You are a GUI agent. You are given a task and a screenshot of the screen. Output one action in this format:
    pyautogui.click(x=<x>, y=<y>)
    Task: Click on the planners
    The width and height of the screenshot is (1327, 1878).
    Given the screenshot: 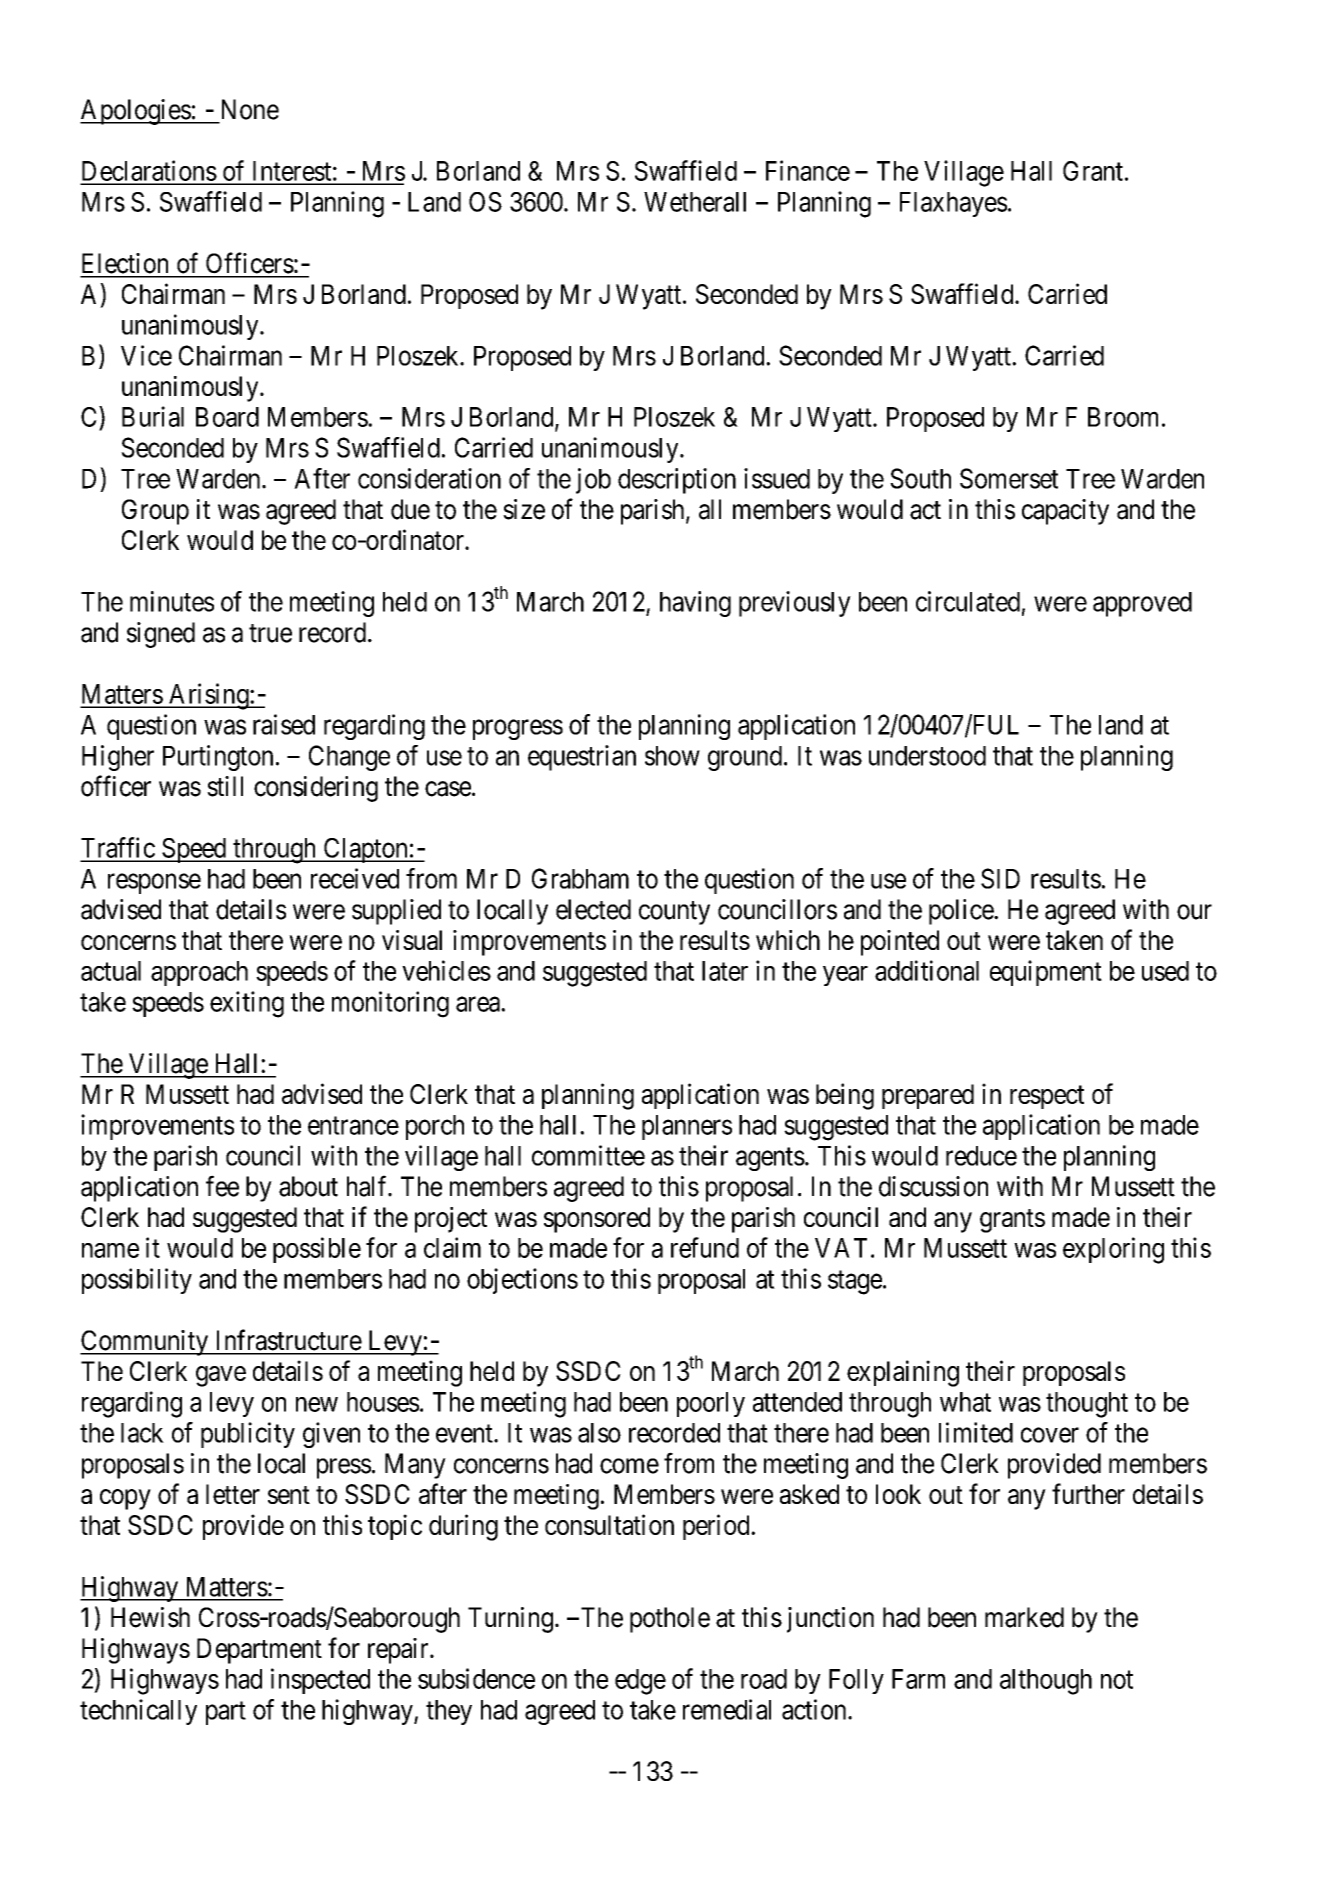 What is the action you would take?
    pyautogui.click(x=687, y=1127)
